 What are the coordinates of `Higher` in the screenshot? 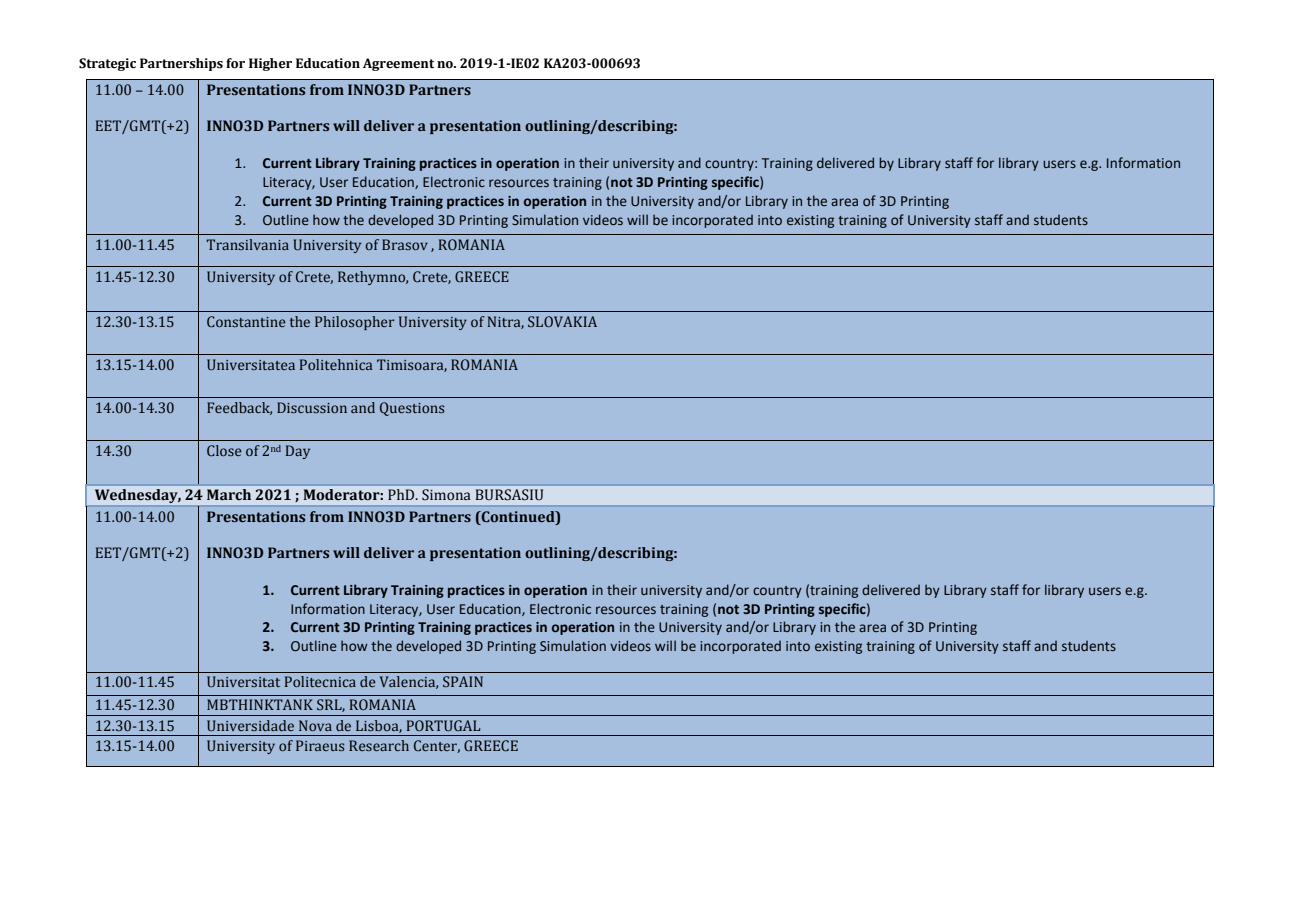 It's located at (270, 64).
